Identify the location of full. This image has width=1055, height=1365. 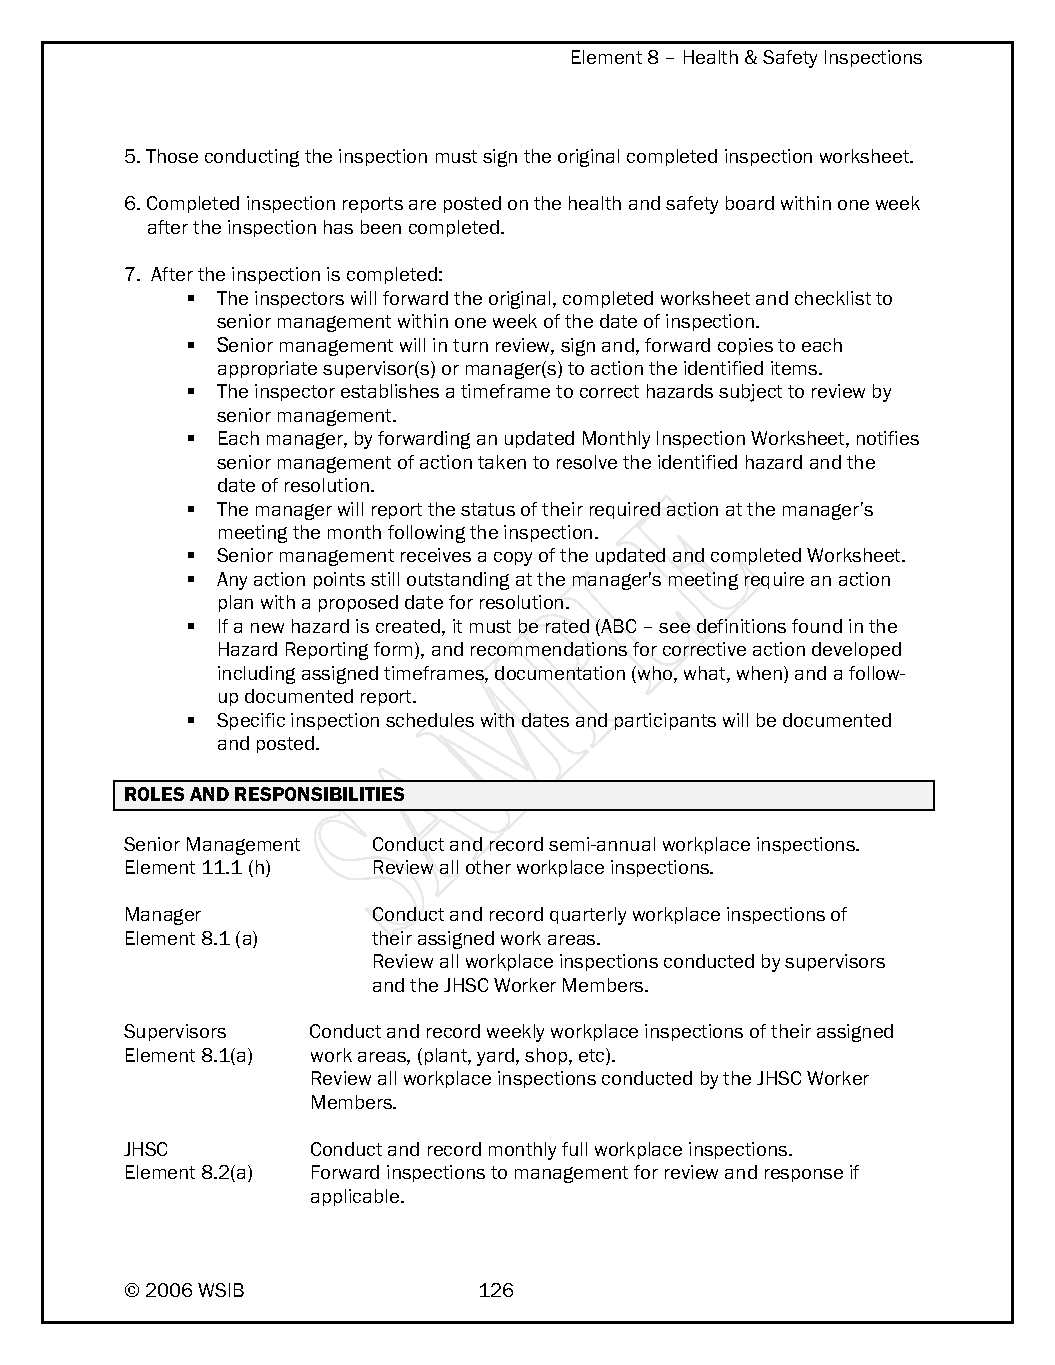
(574, 1149).
